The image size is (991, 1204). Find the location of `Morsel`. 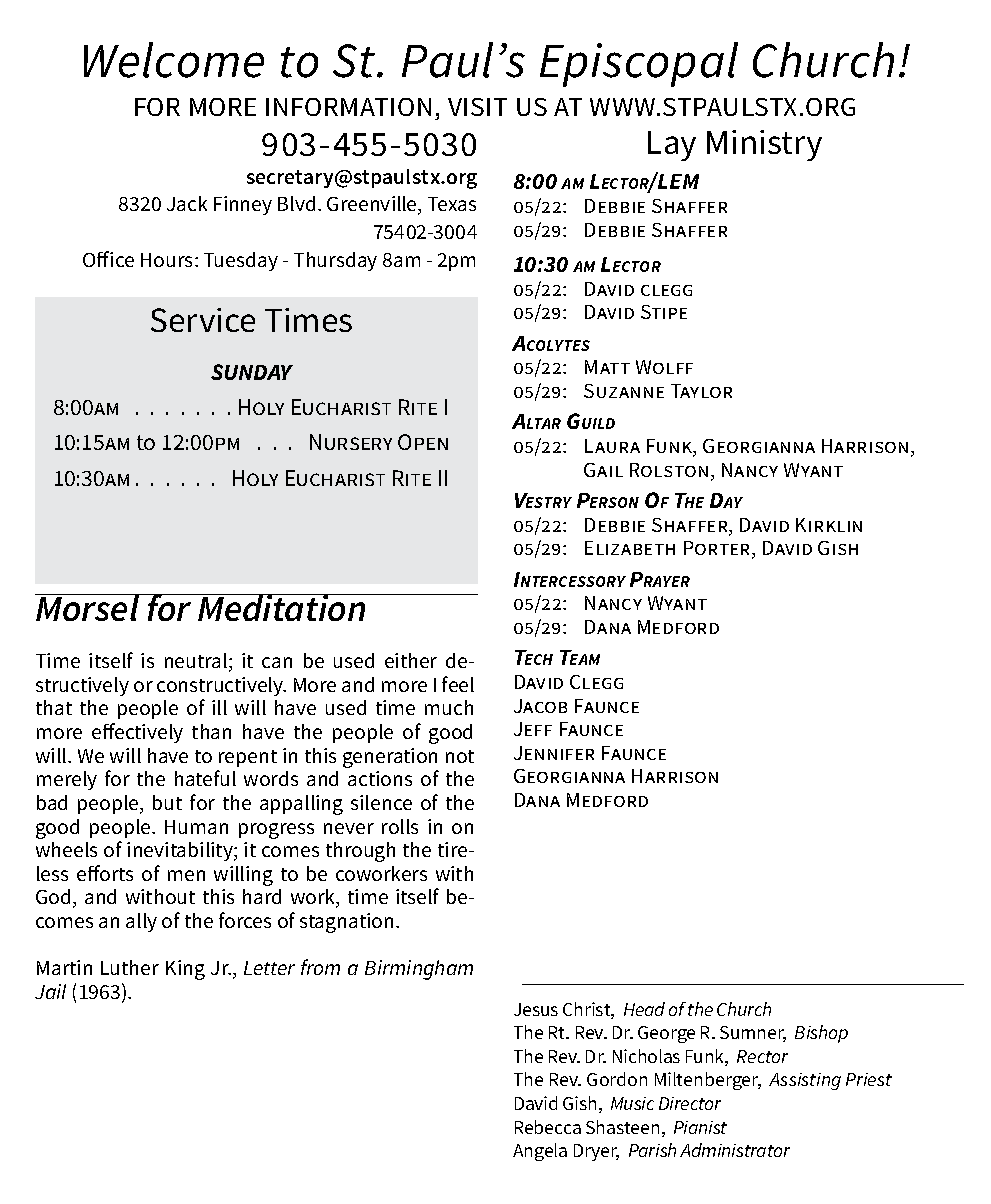

Morsel is located at coordinates (88, 607).
